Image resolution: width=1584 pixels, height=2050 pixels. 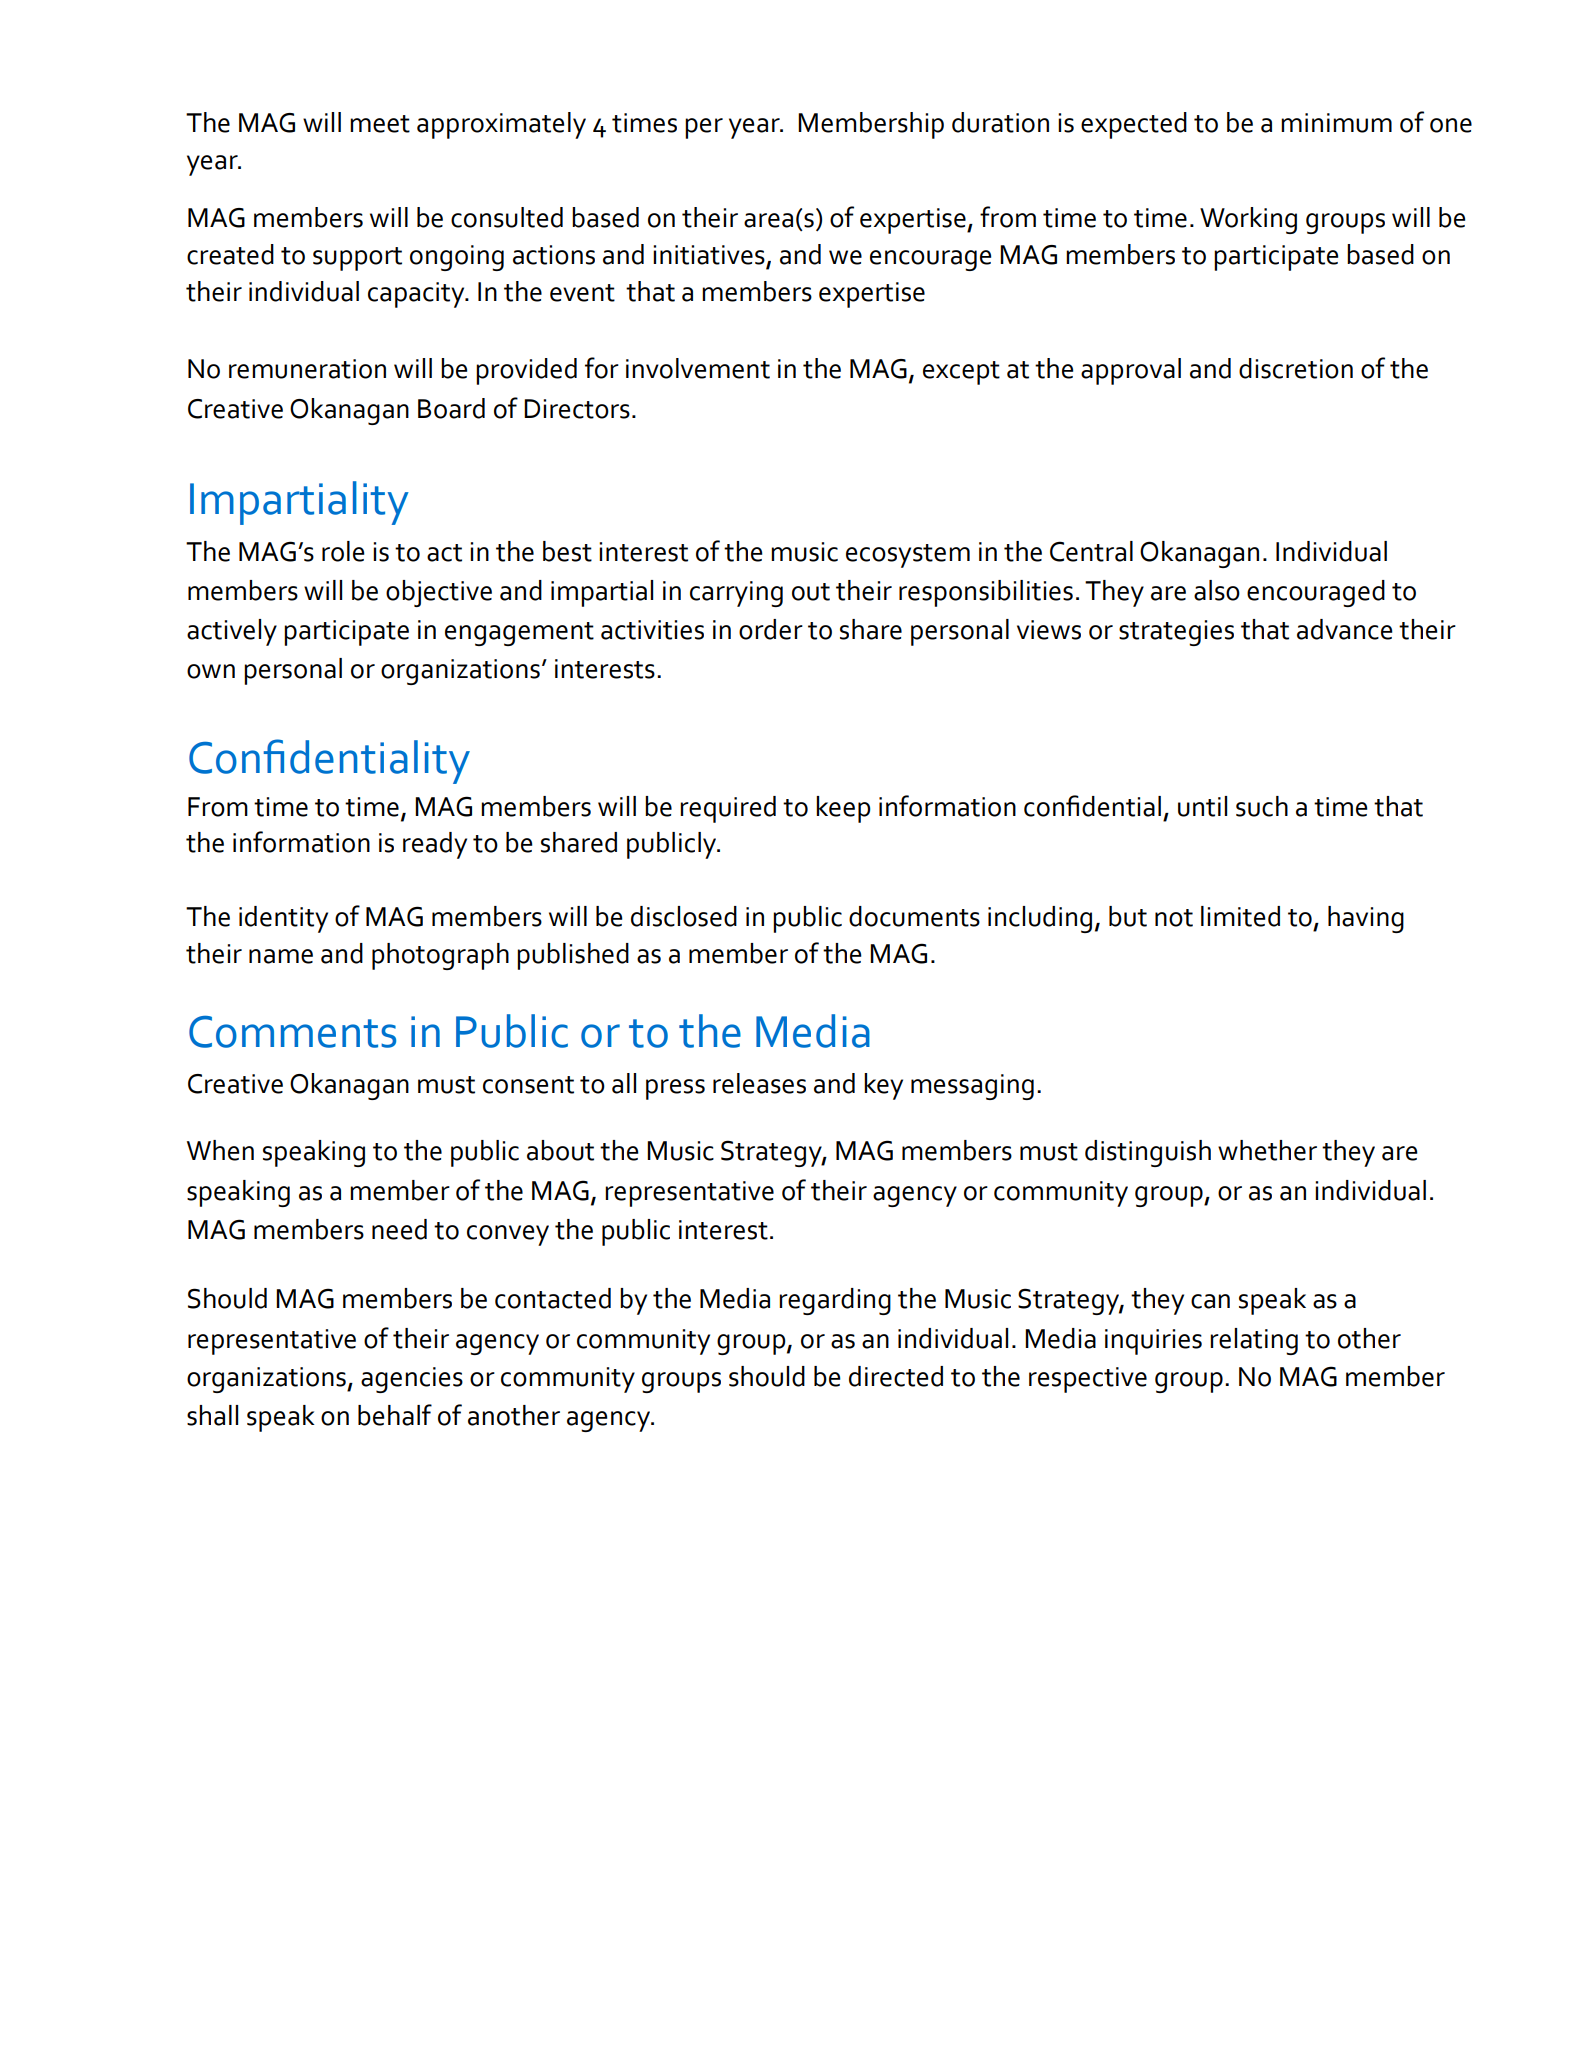 I want to click on documents, so click(x=914, y=916).
